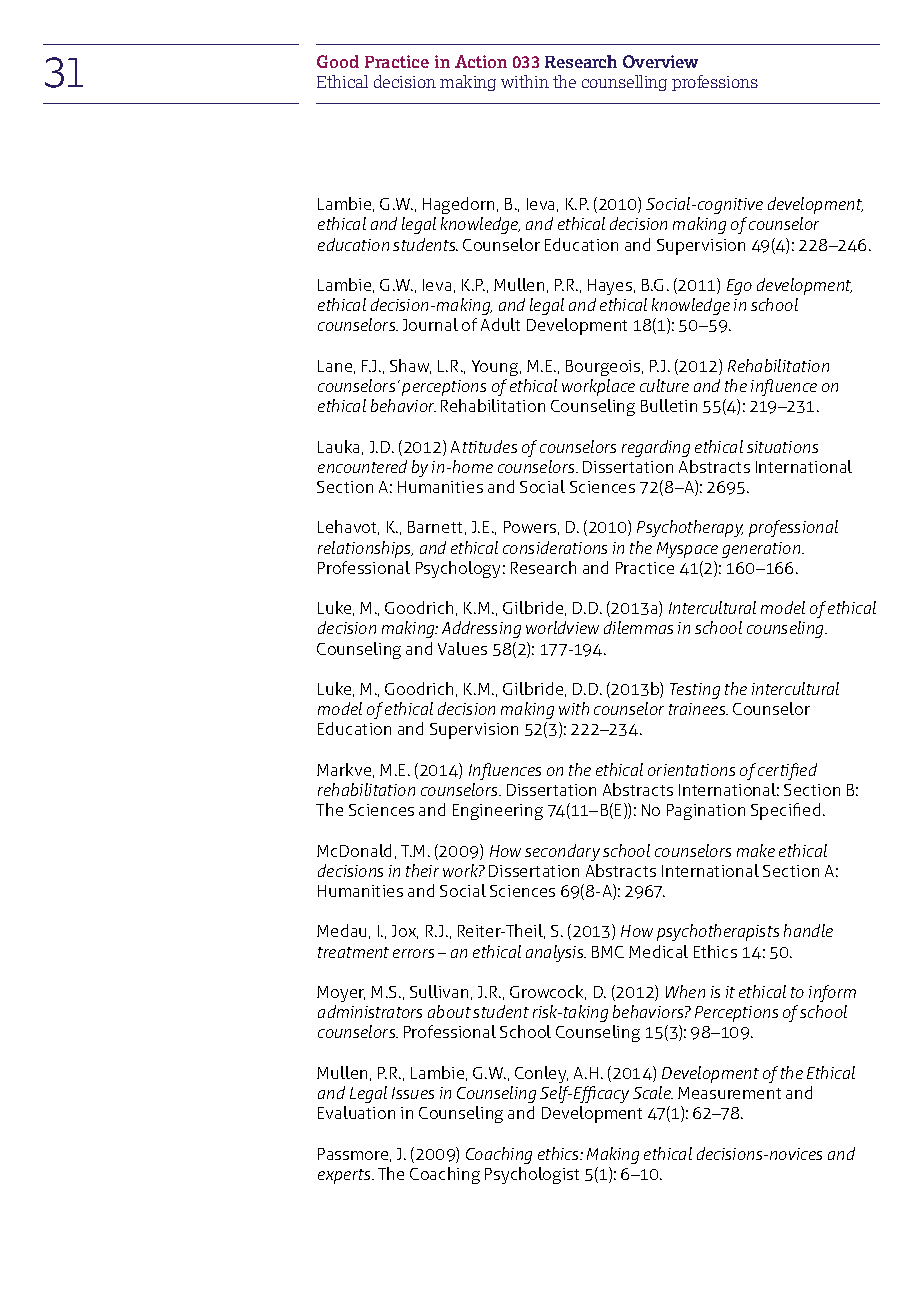 The width and height of the page is (924, 1308). What do you see at coordinates (624, 83) in the page?
I see `counselling` at bounding box center [624, 83].
